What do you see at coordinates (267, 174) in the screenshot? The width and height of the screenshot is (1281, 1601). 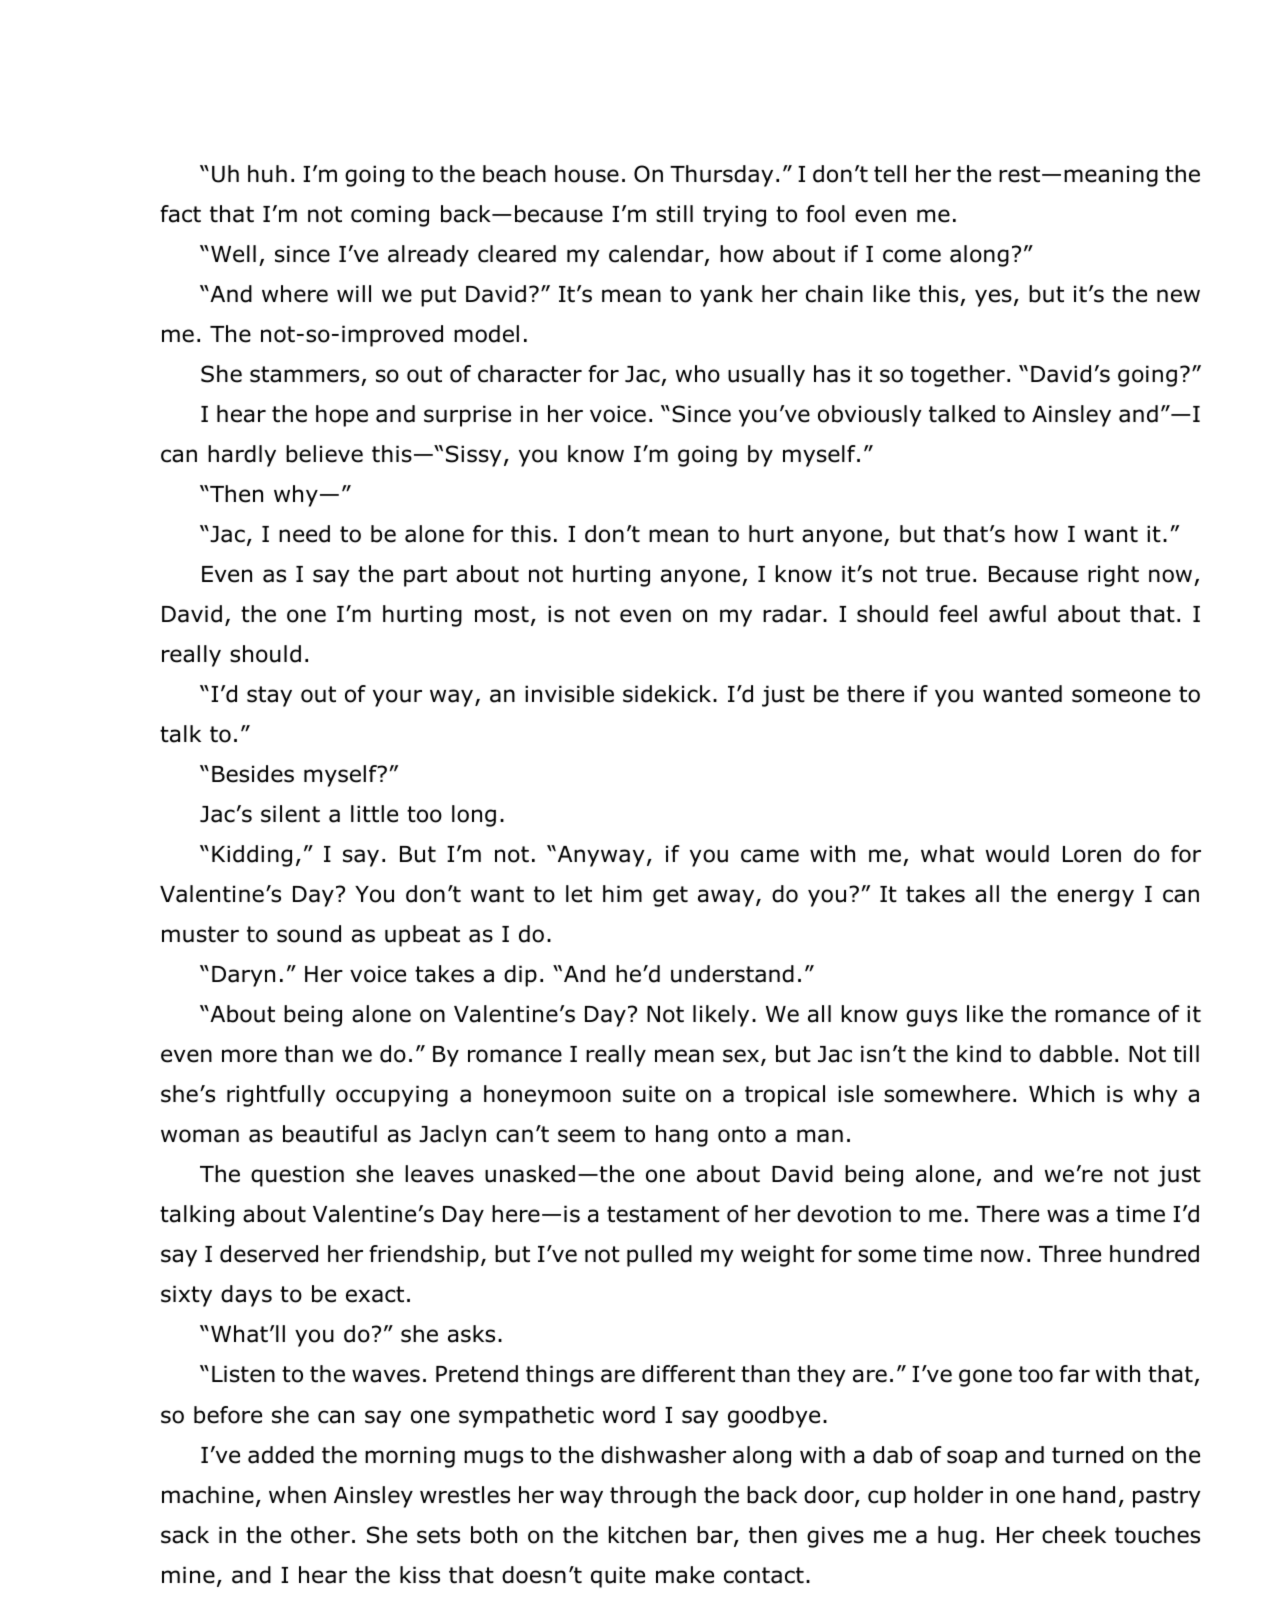 I see `huh` at bounding box center [267, 174].
